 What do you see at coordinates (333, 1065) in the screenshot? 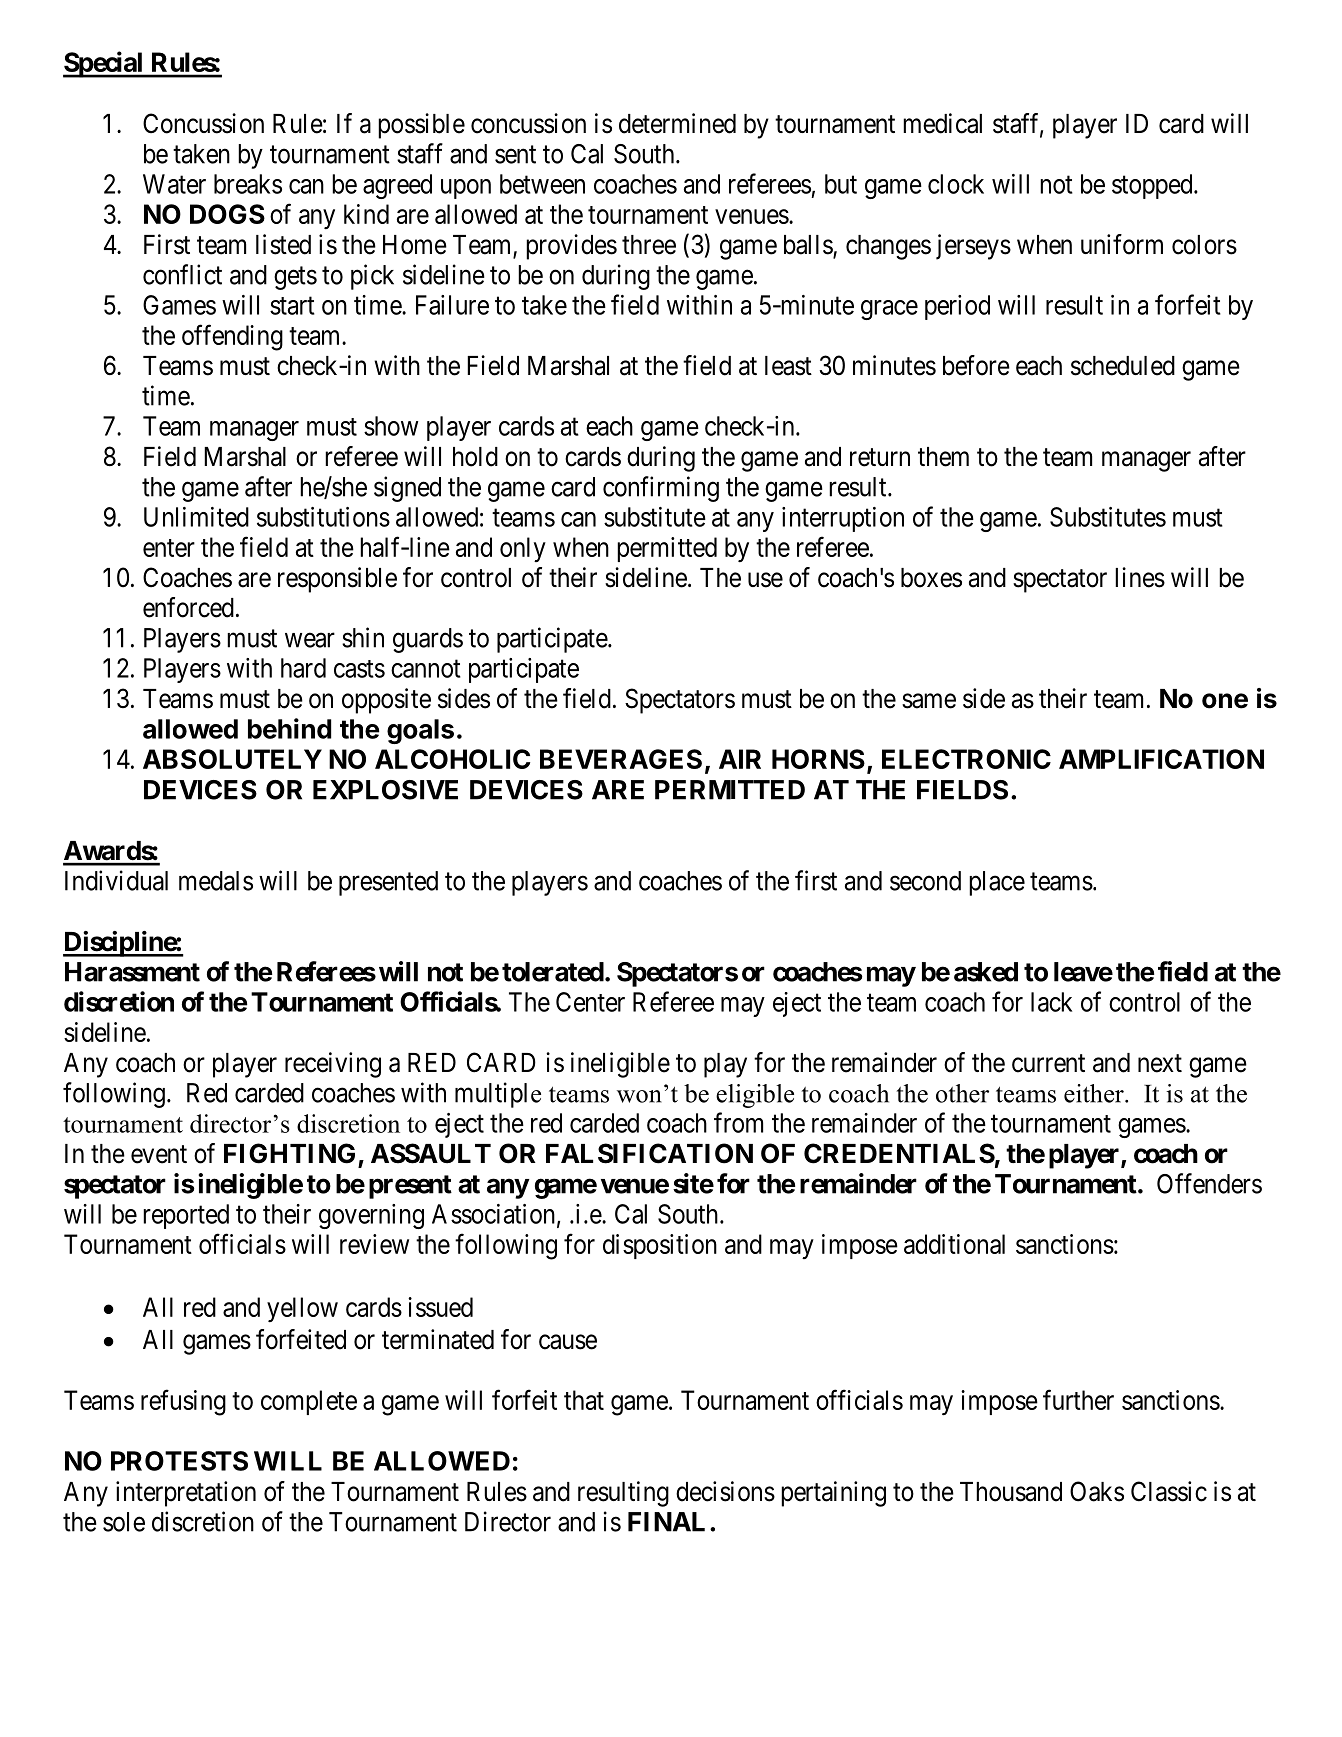
I see `receiving` at bounding box center [333, 1065].
